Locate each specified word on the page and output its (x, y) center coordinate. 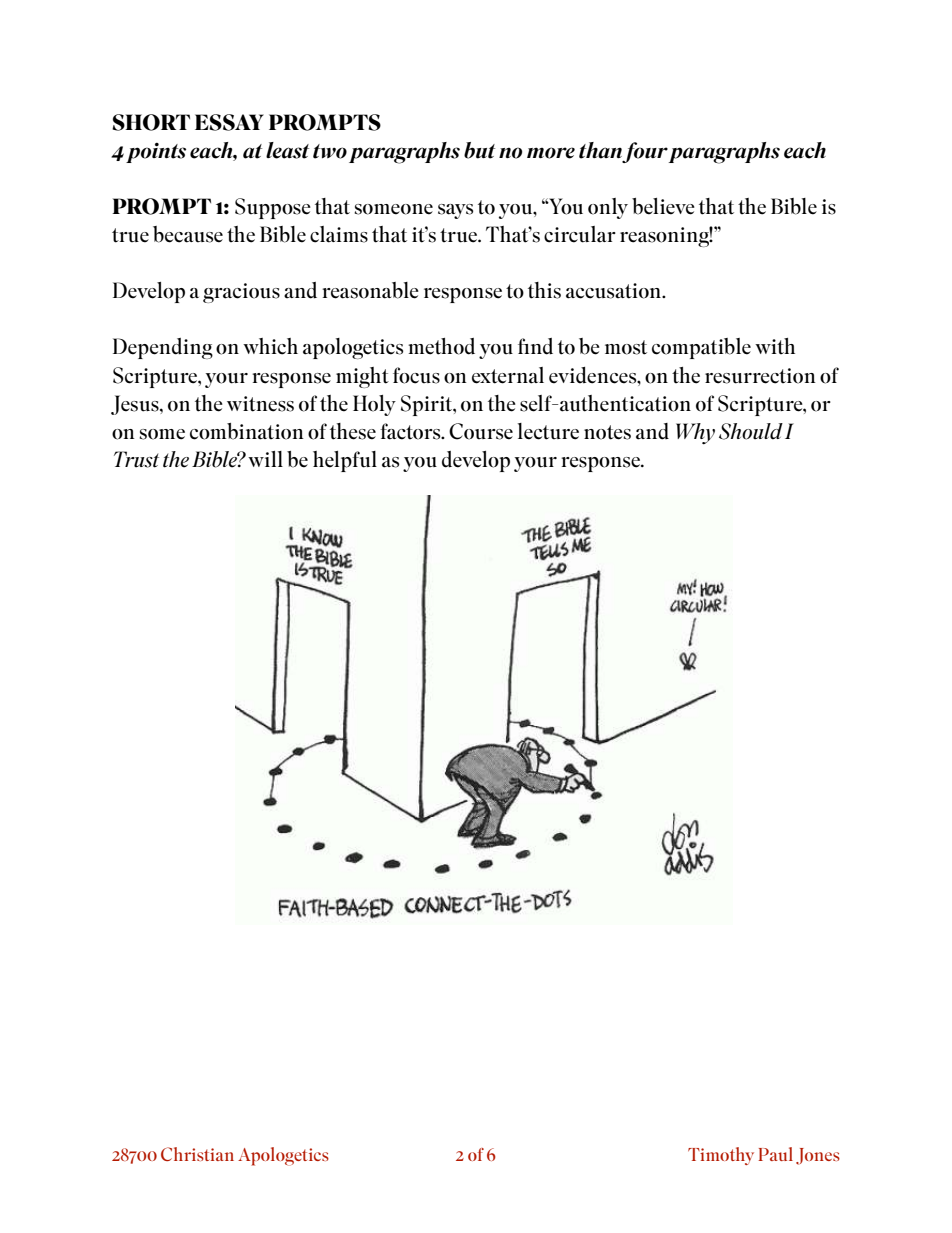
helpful (345, 461)
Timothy (721, 1156)
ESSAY (229, 122)
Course (481, 431)
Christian (197, 1154)
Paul (775, 1154)
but (479, 150)
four (645, 152)
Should (751, 431)
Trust (136, 459)
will (265, 459)
